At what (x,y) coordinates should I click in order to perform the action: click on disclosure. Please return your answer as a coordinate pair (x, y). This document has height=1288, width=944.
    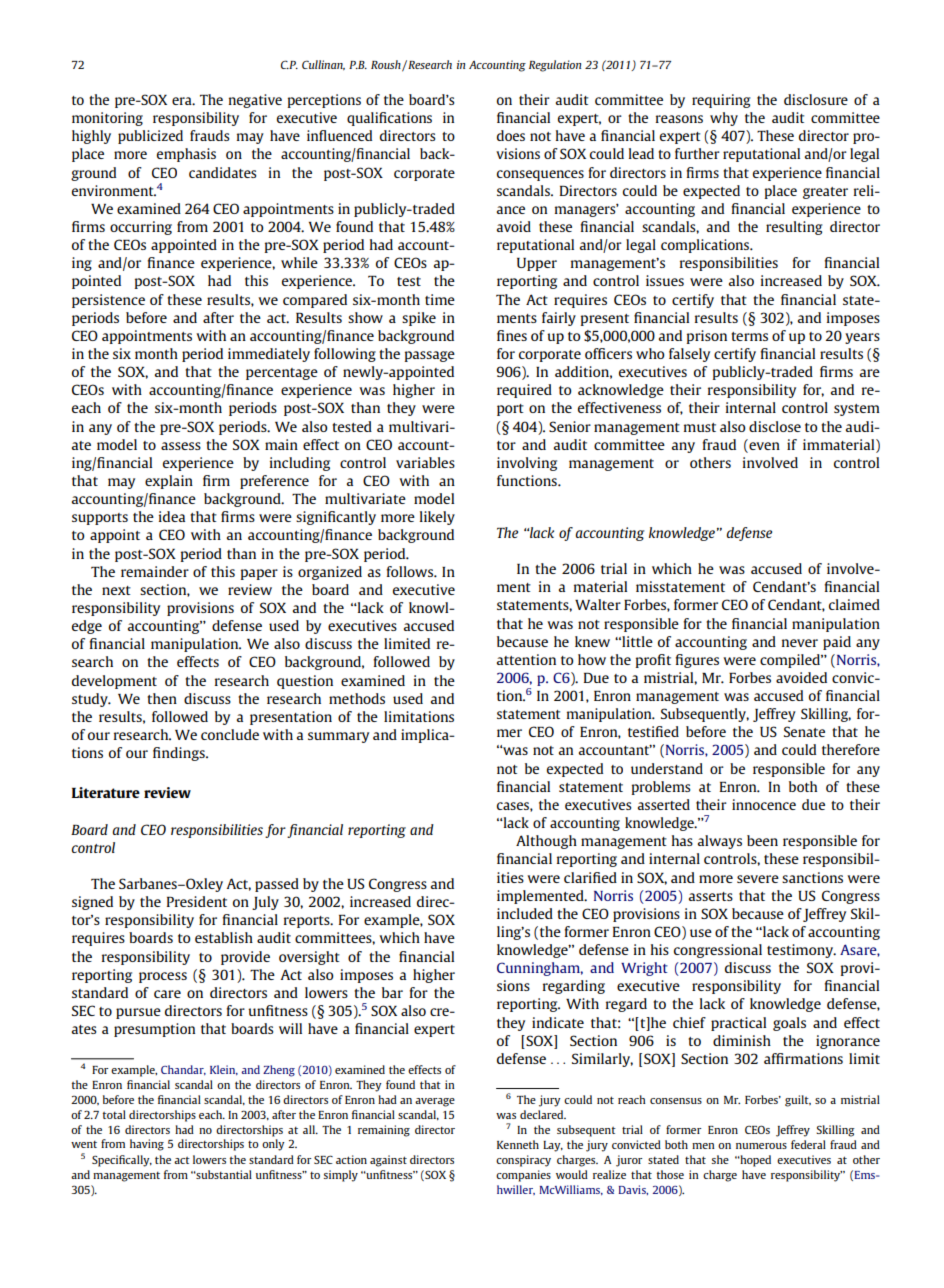
    Looking at the image, I should click on (816, 99).
